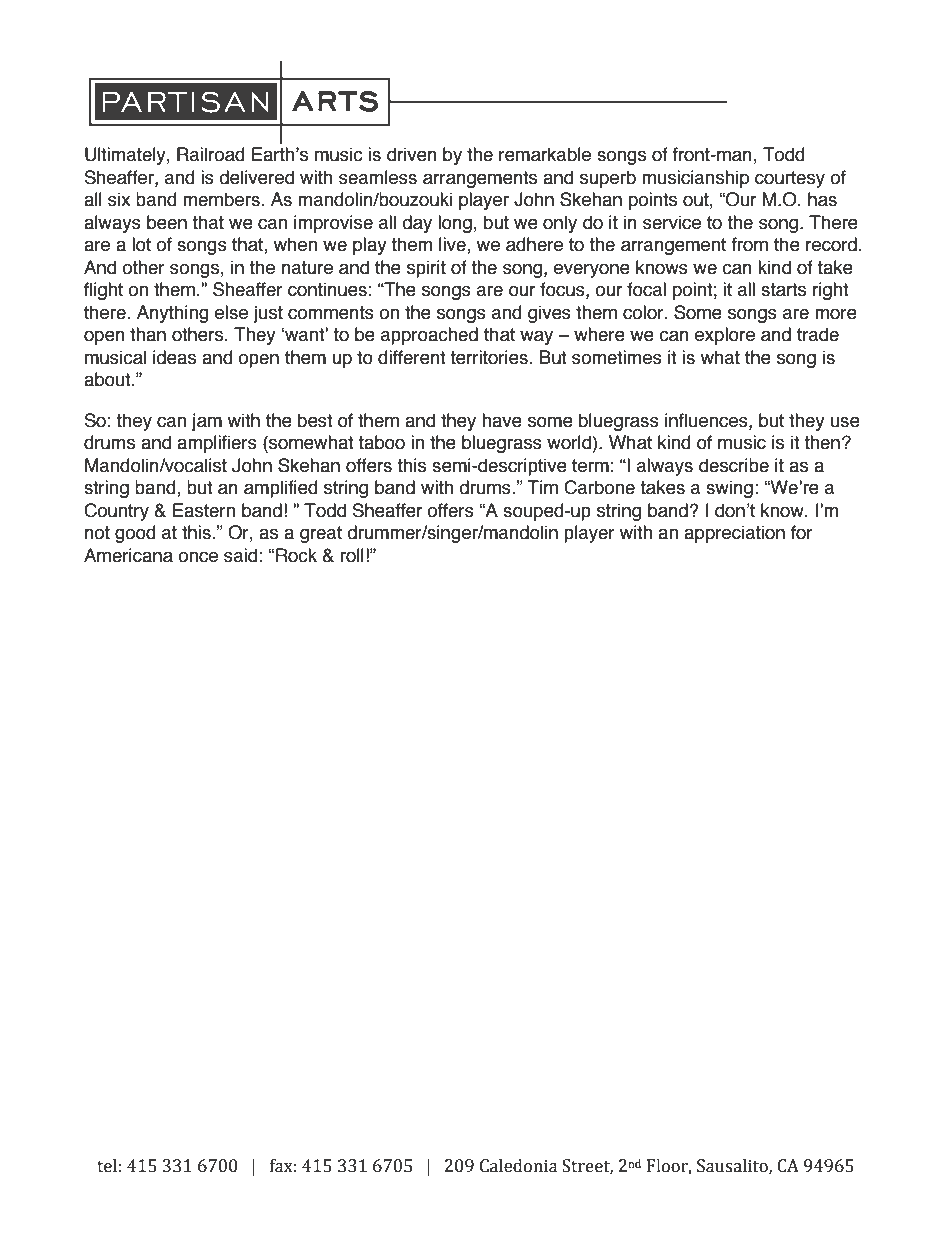 This screenshot has height=1233, width=952. I want to click on amplifiers, so click(217, 444).
